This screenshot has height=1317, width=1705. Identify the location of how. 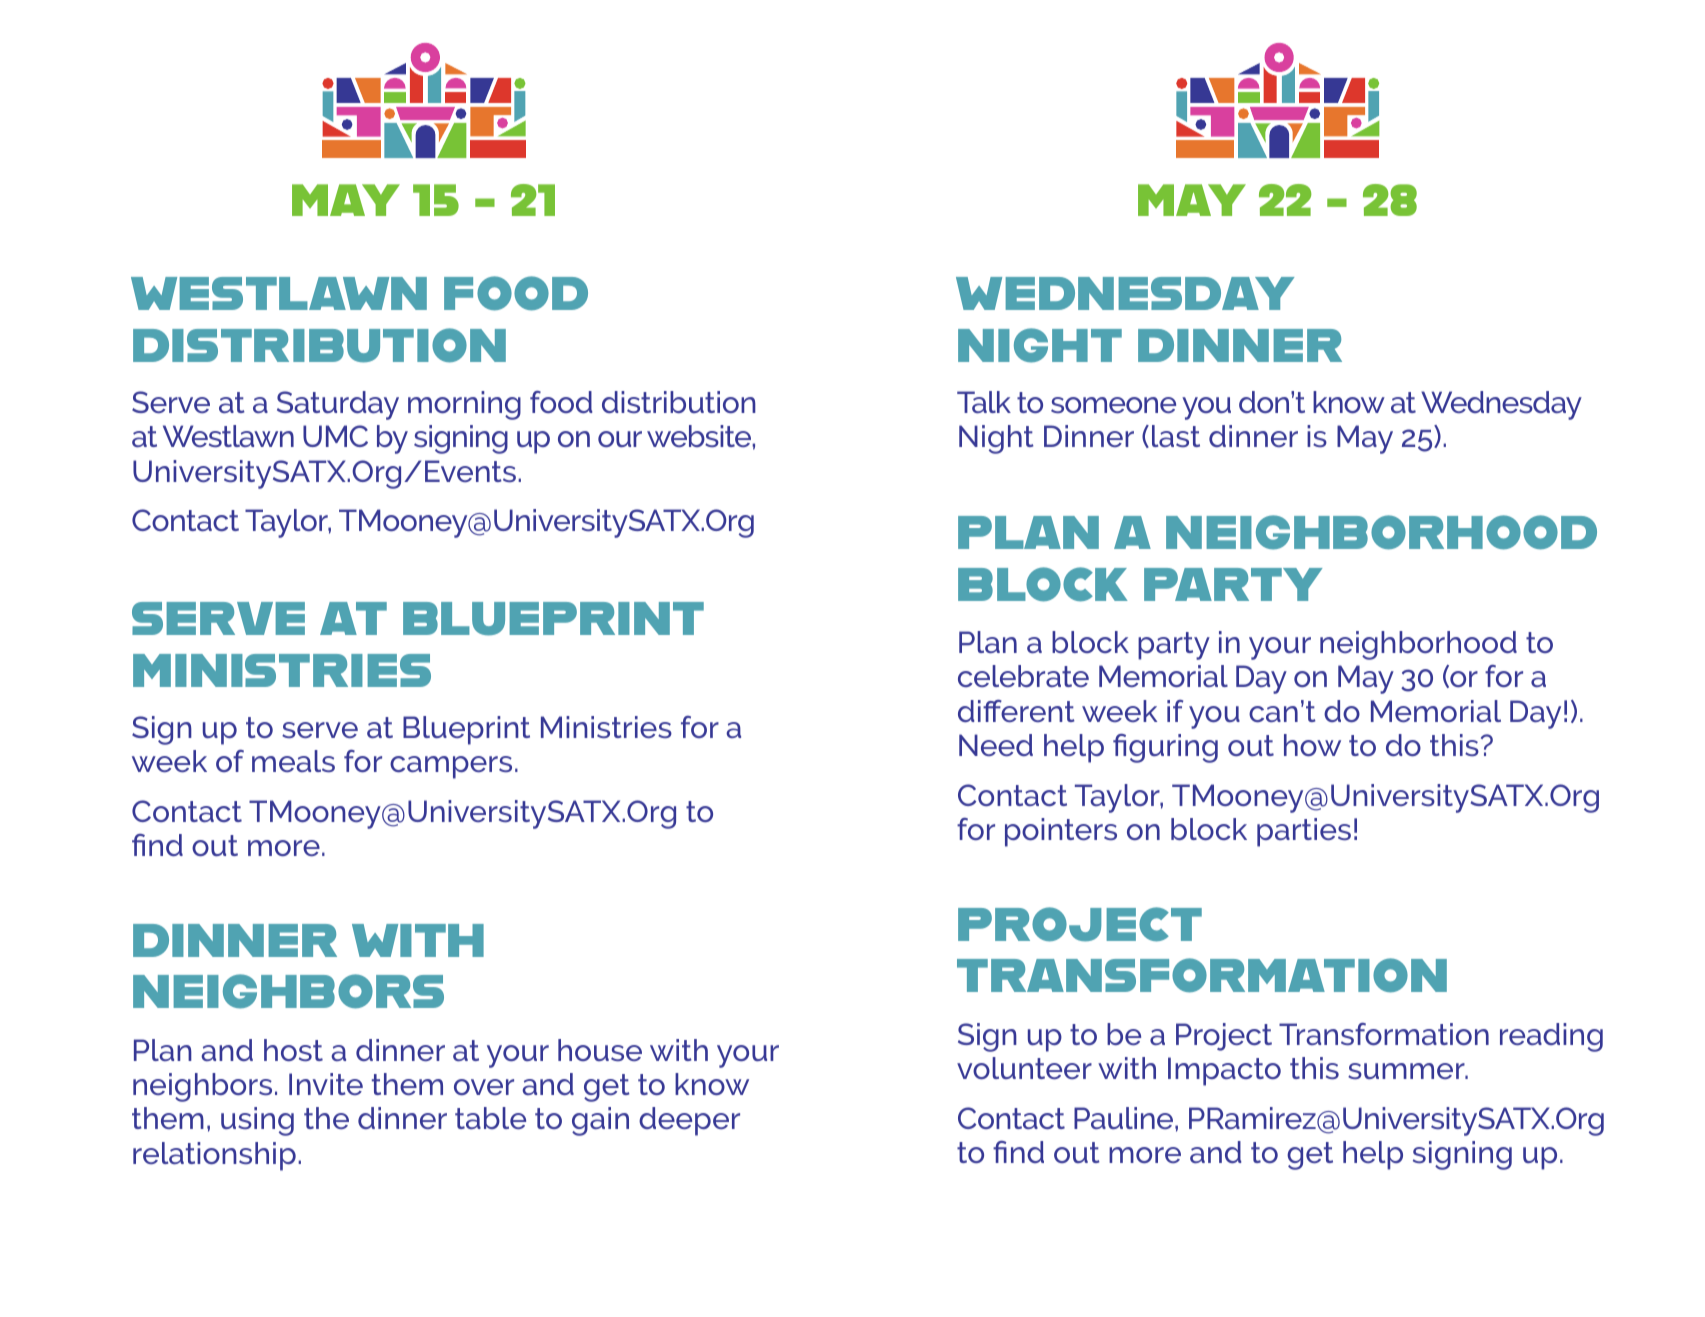
(1312, 745).
